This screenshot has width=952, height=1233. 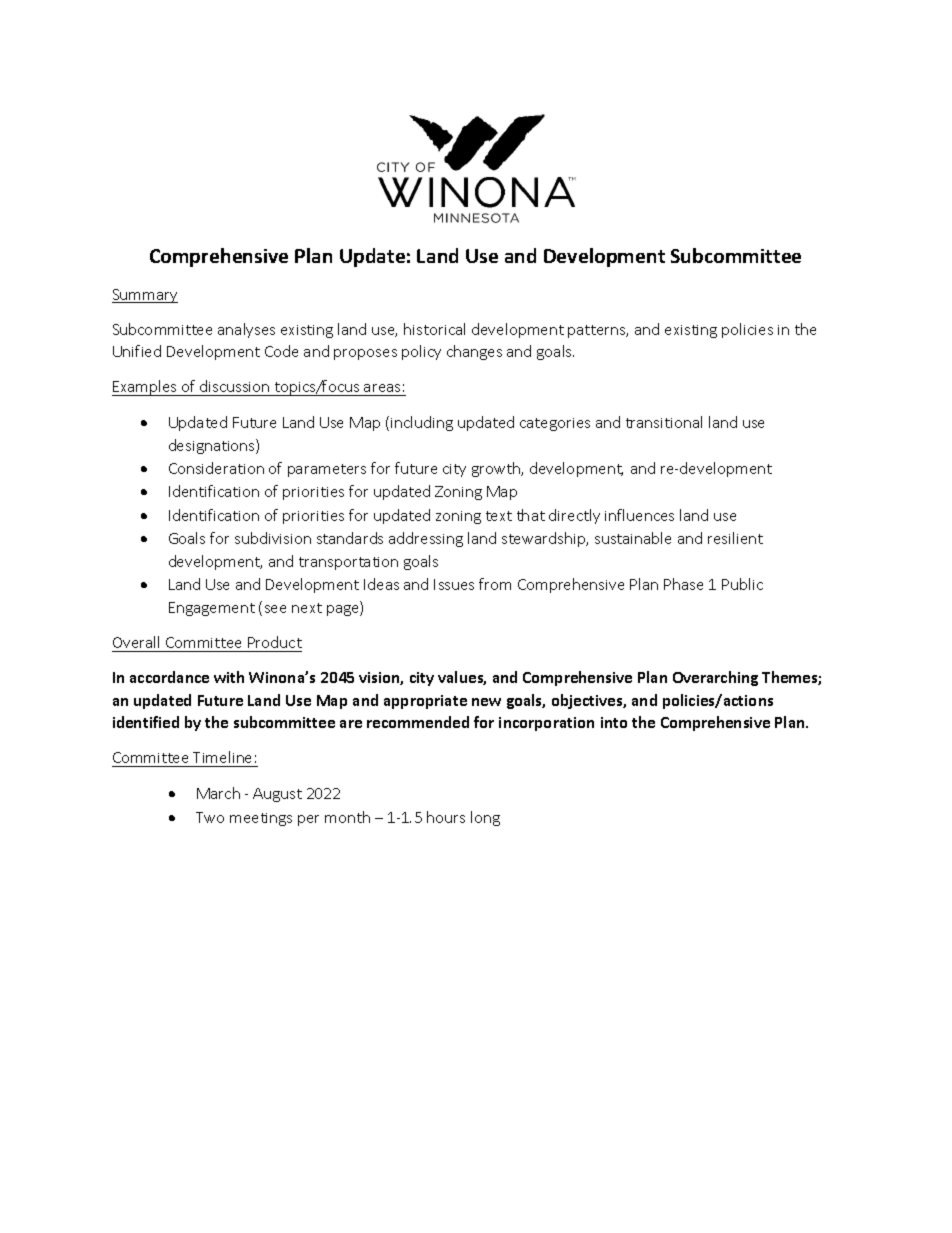 I want to click on designations, so click(x=213, y=446).
